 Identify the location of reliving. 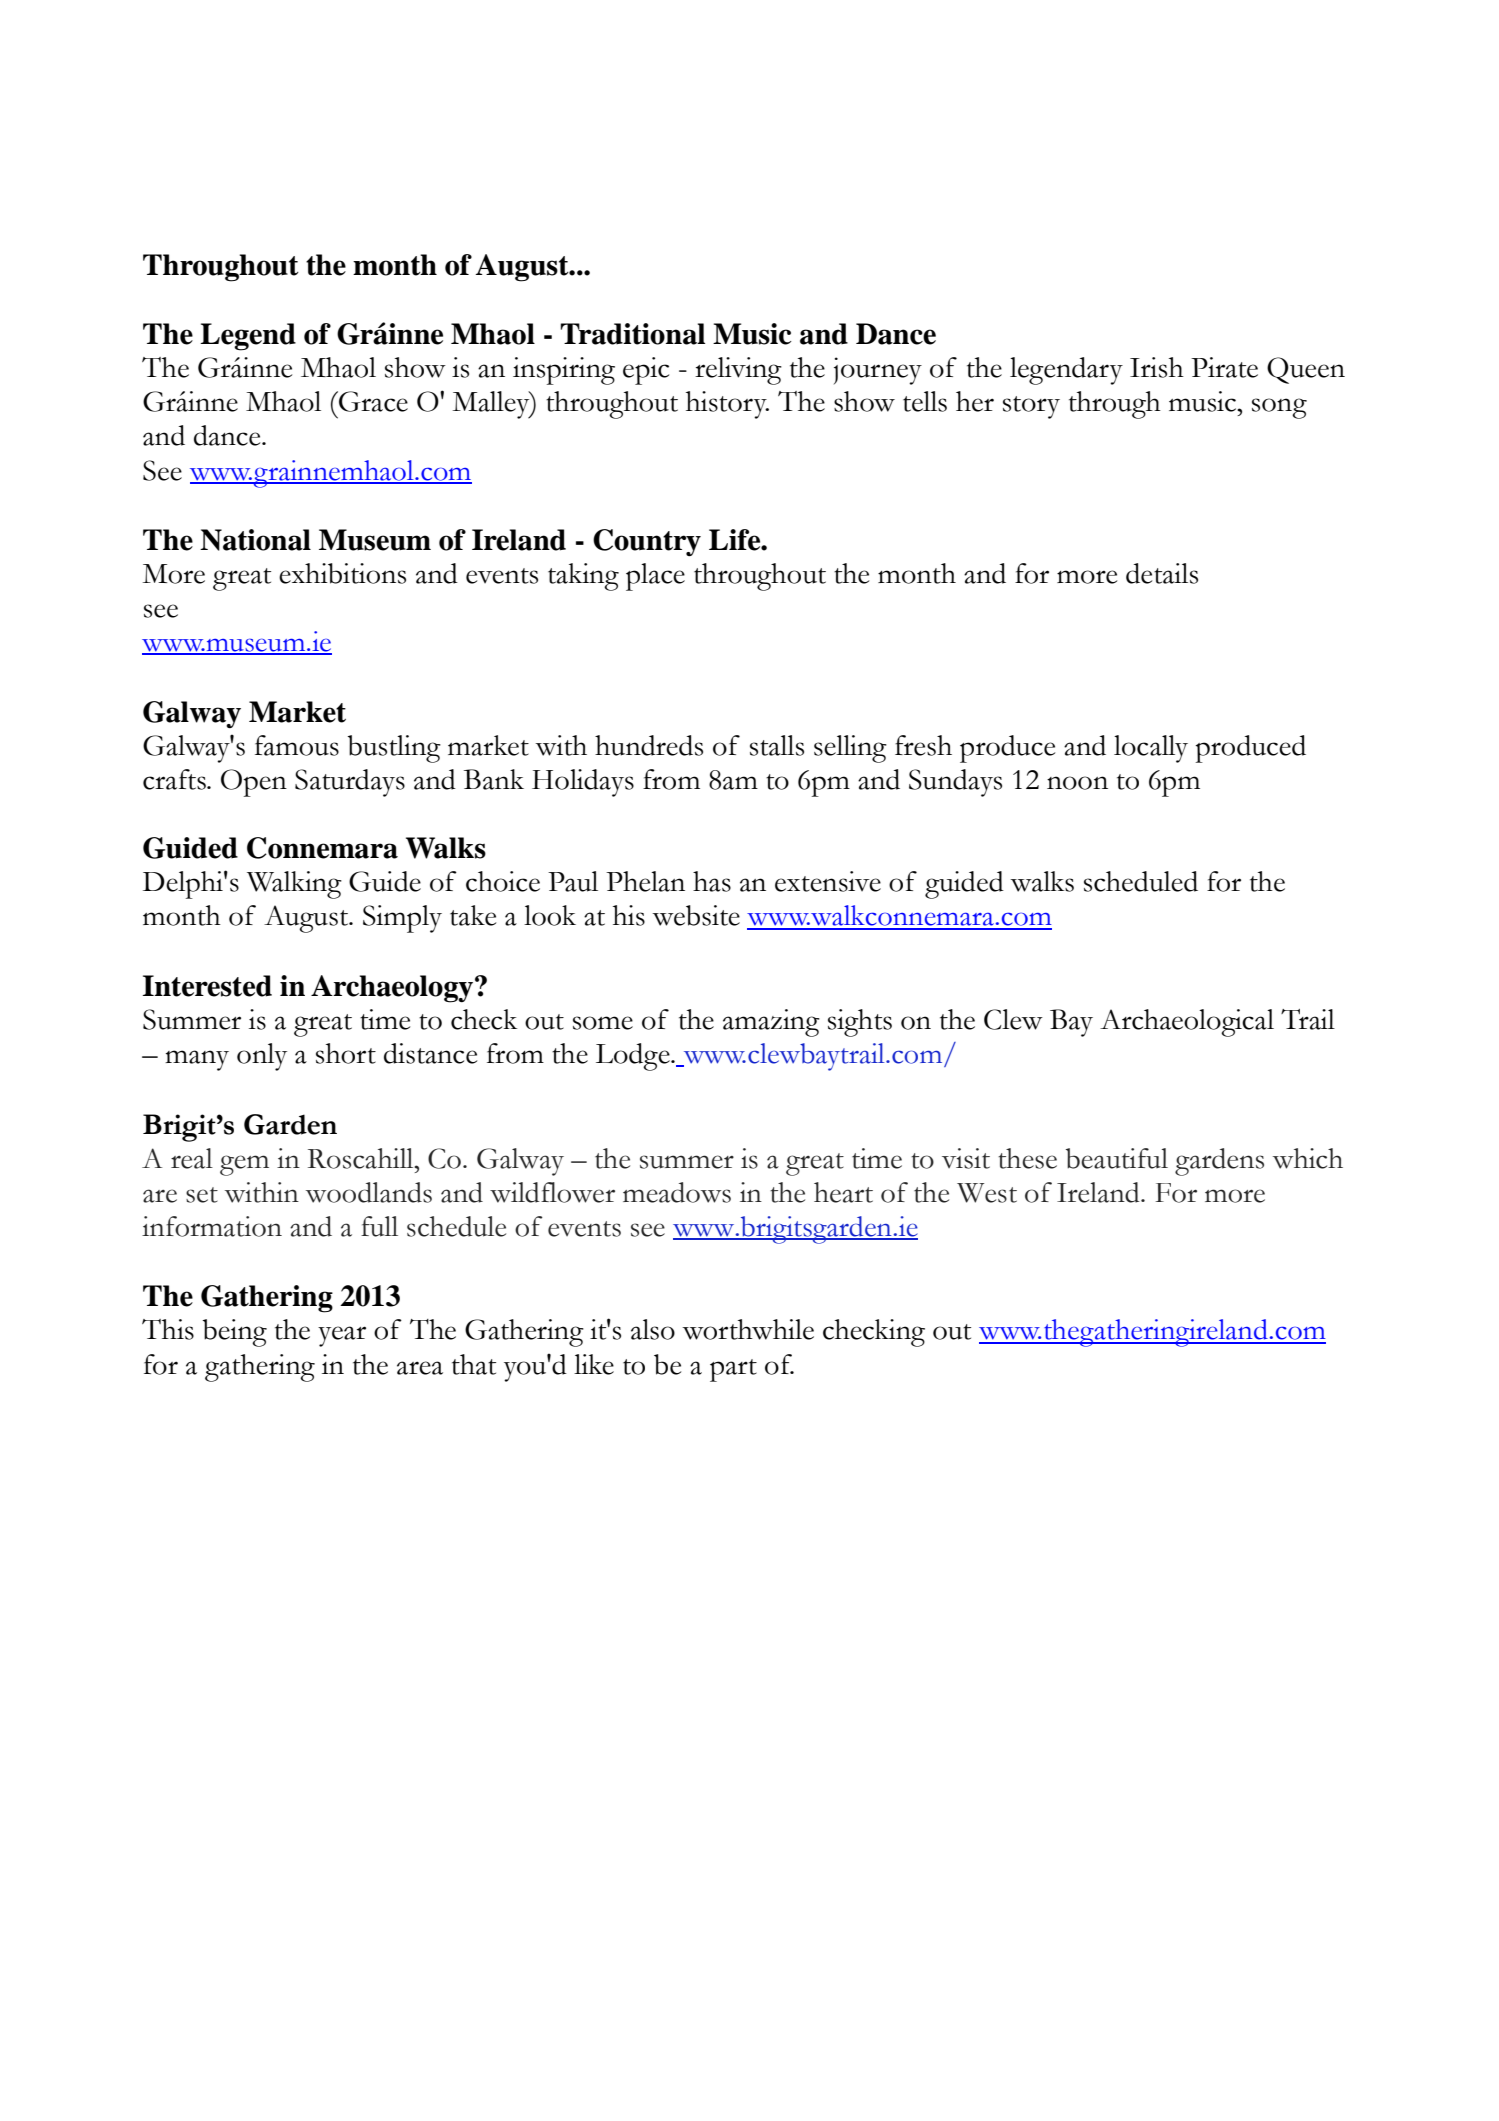
(738, 371).
